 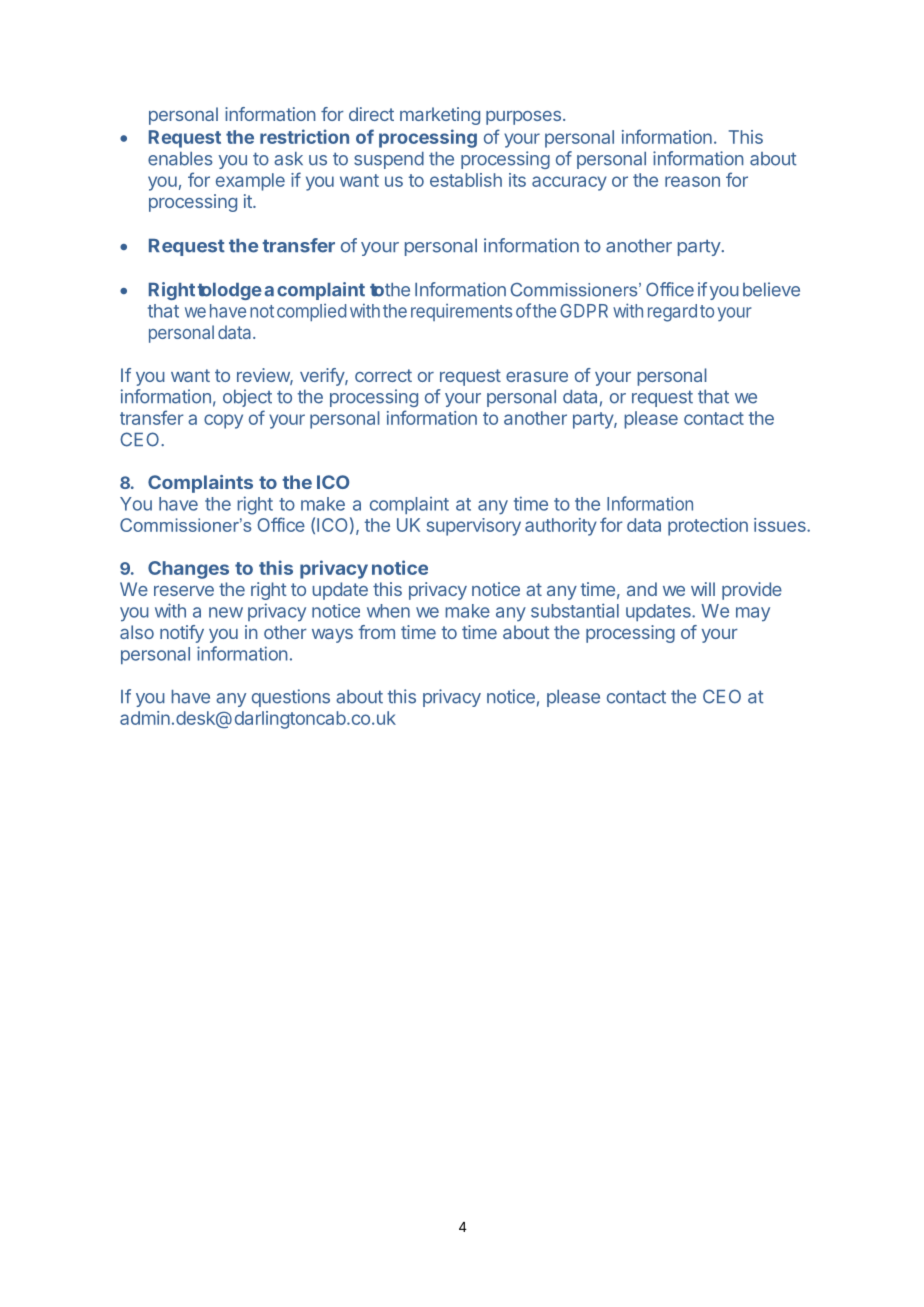 I want to click on protection, so click(x=708, y=527).
